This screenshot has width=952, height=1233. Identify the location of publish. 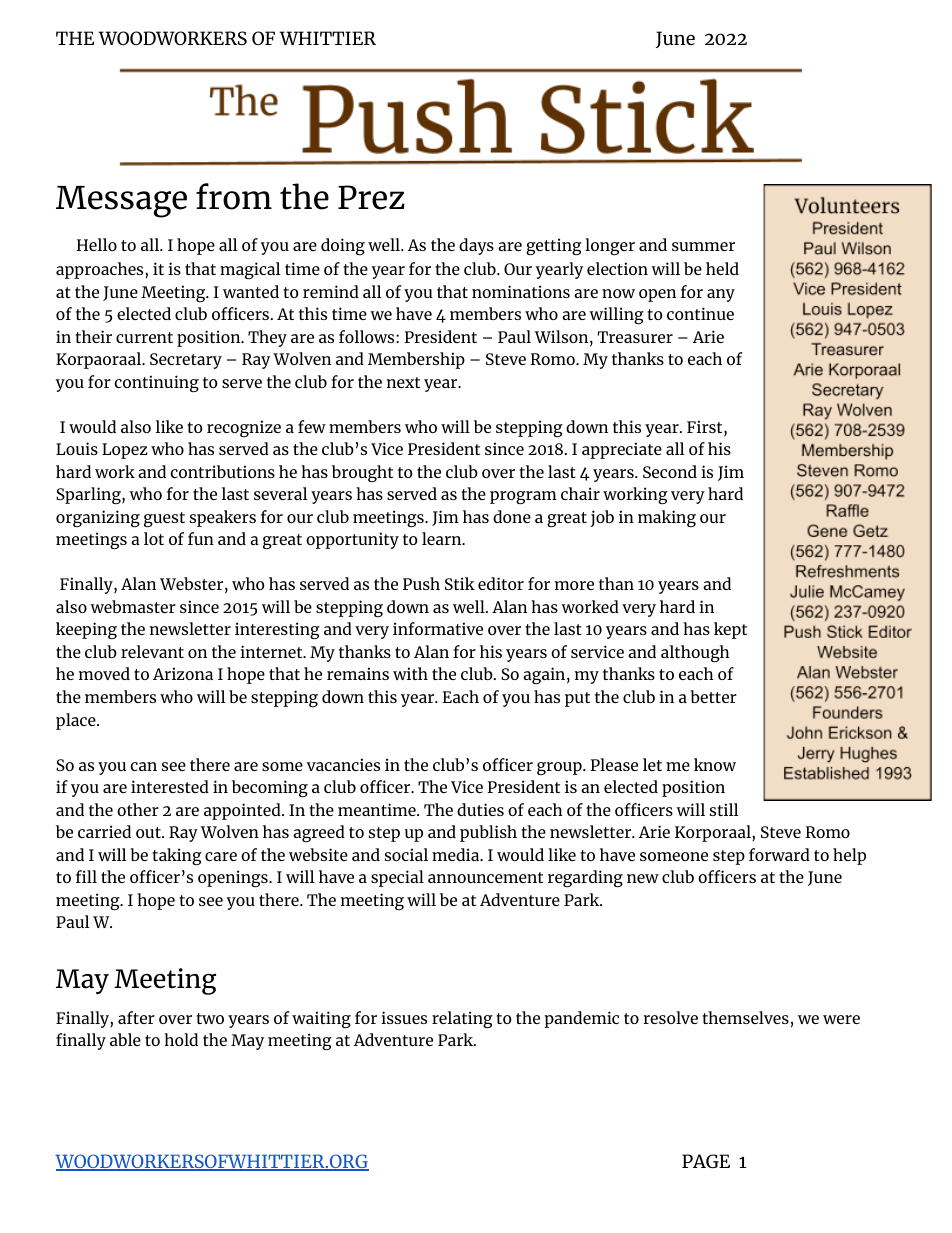
(488, 833).
